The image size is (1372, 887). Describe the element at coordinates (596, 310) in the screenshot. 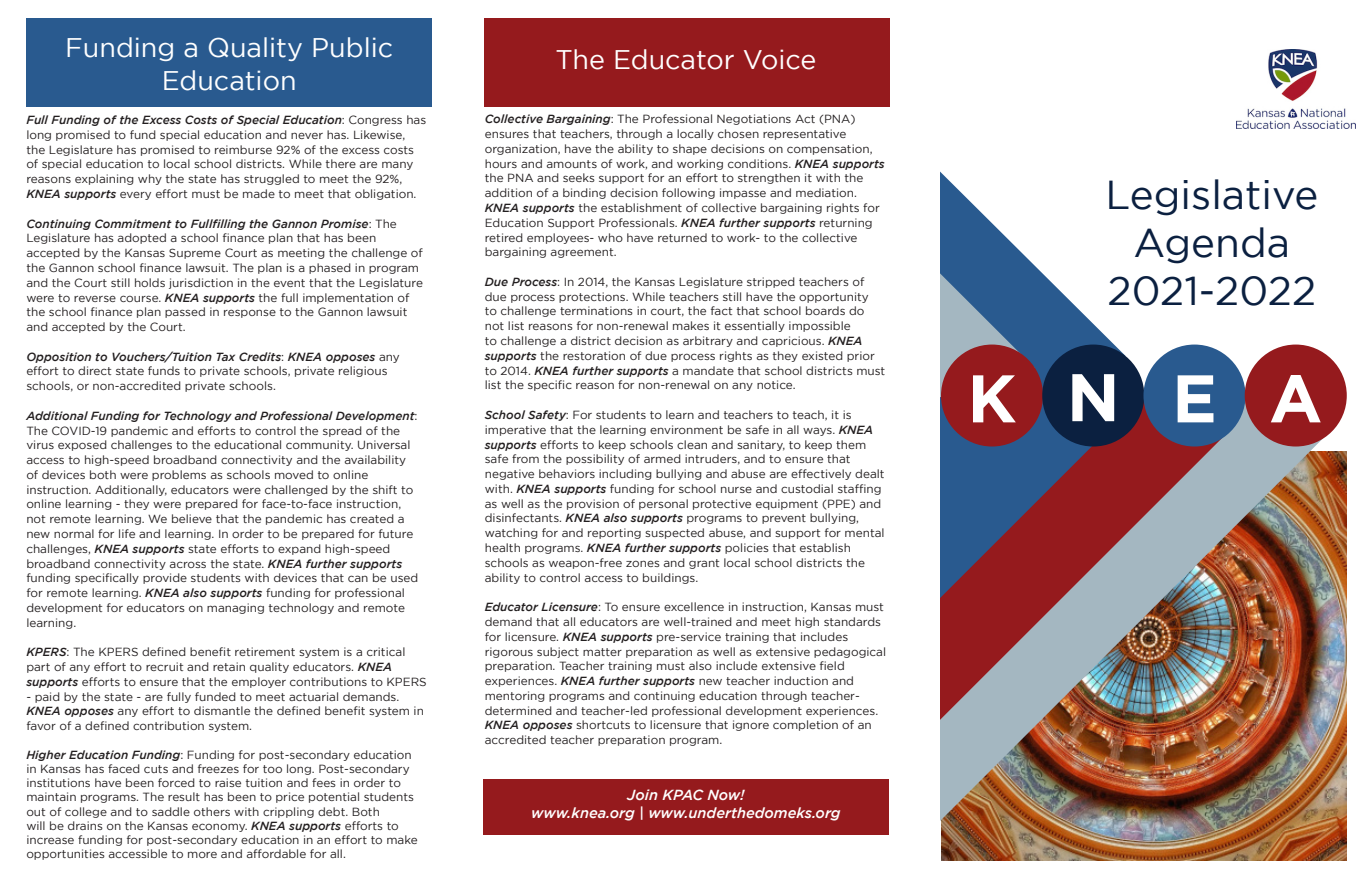

I see `terminations` at that location.
